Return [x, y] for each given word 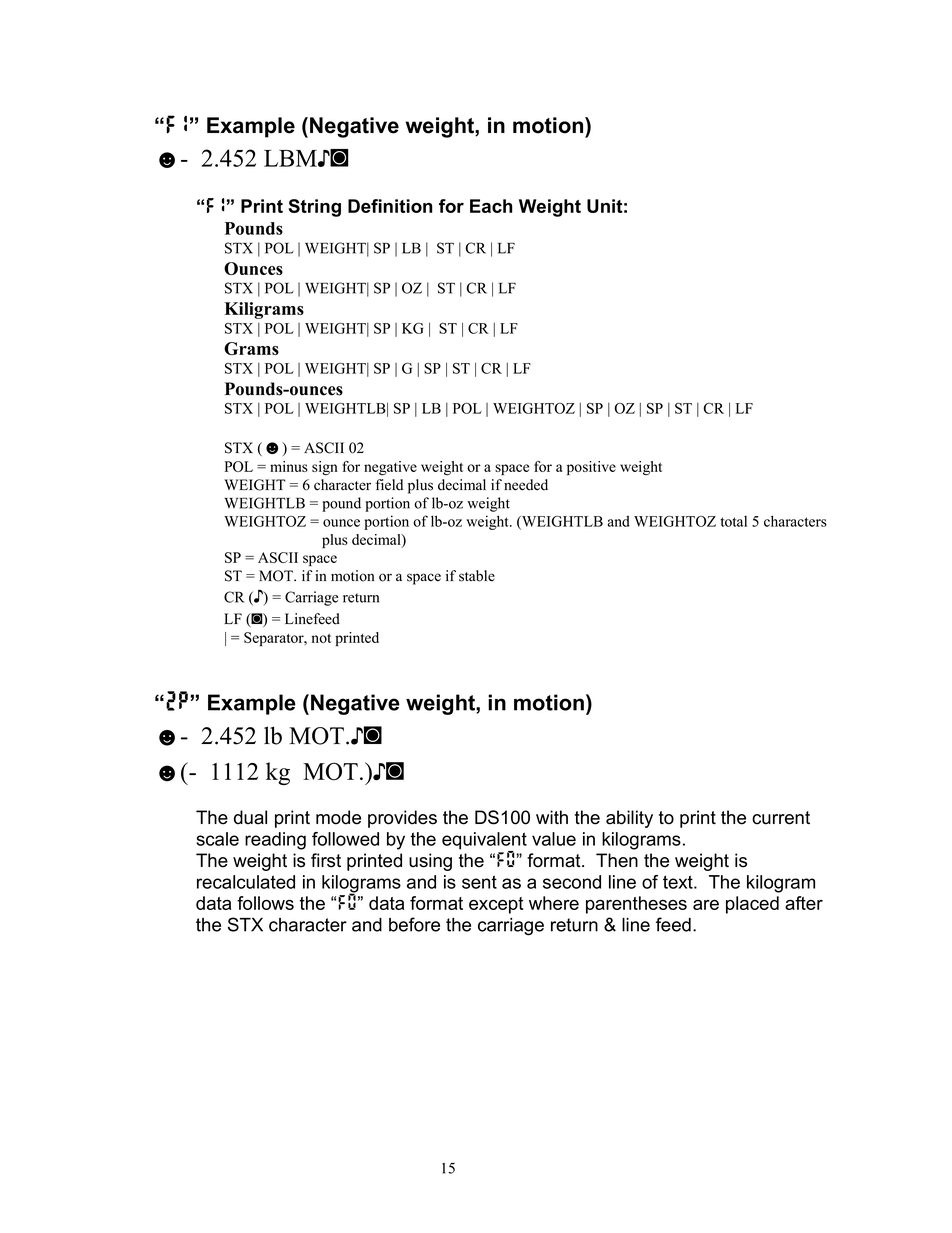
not [321, 638]
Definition [390, 206]
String [315, 208]
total [733, 521]
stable [477, 576]
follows [265, 903]
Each [491, 206]
